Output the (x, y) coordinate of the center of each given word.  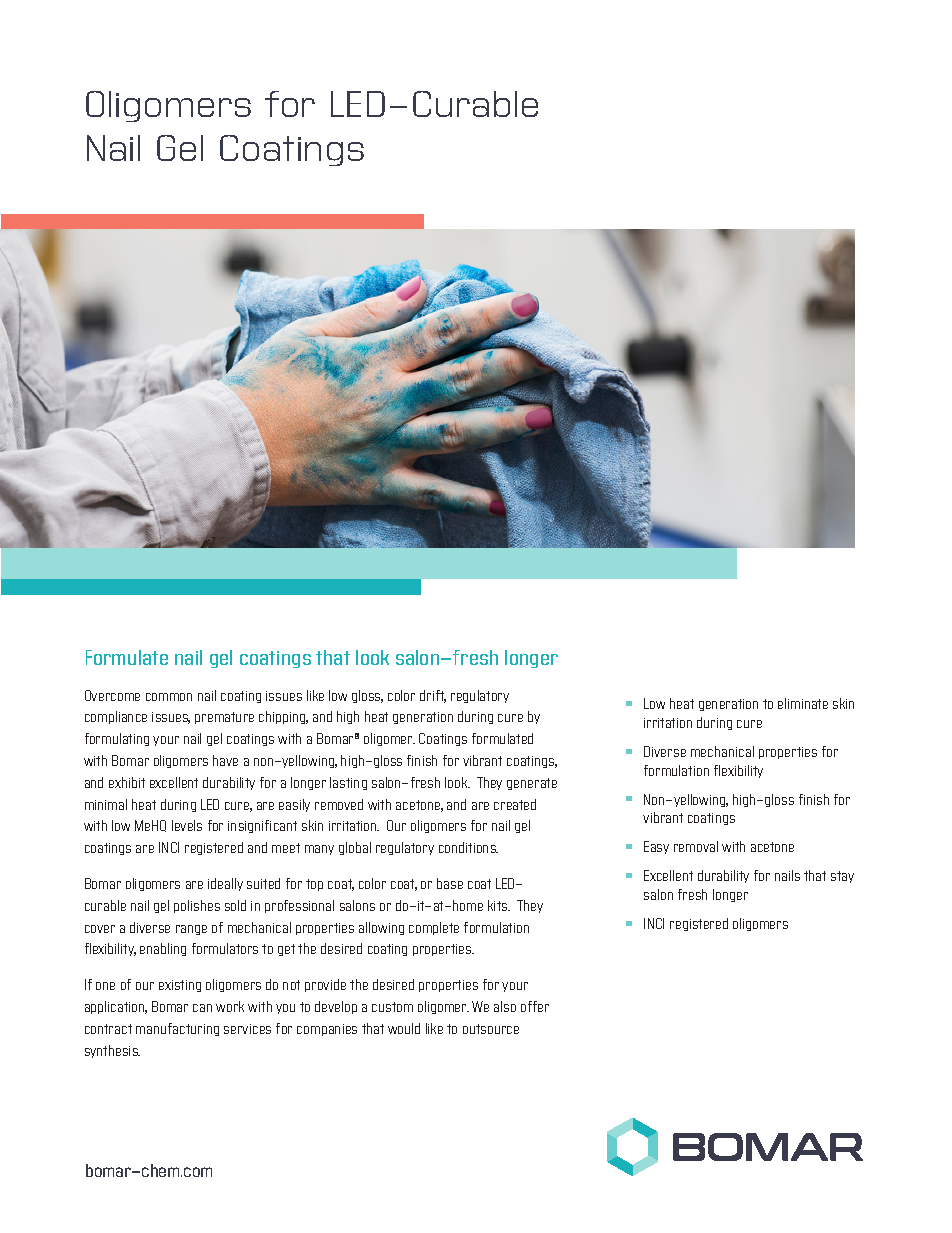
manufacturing (177, 1029)
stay (842, 877)
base (450, 883)
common (169, 697)
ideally (225, 884)
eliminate (803, 703)
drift (433, 696)
